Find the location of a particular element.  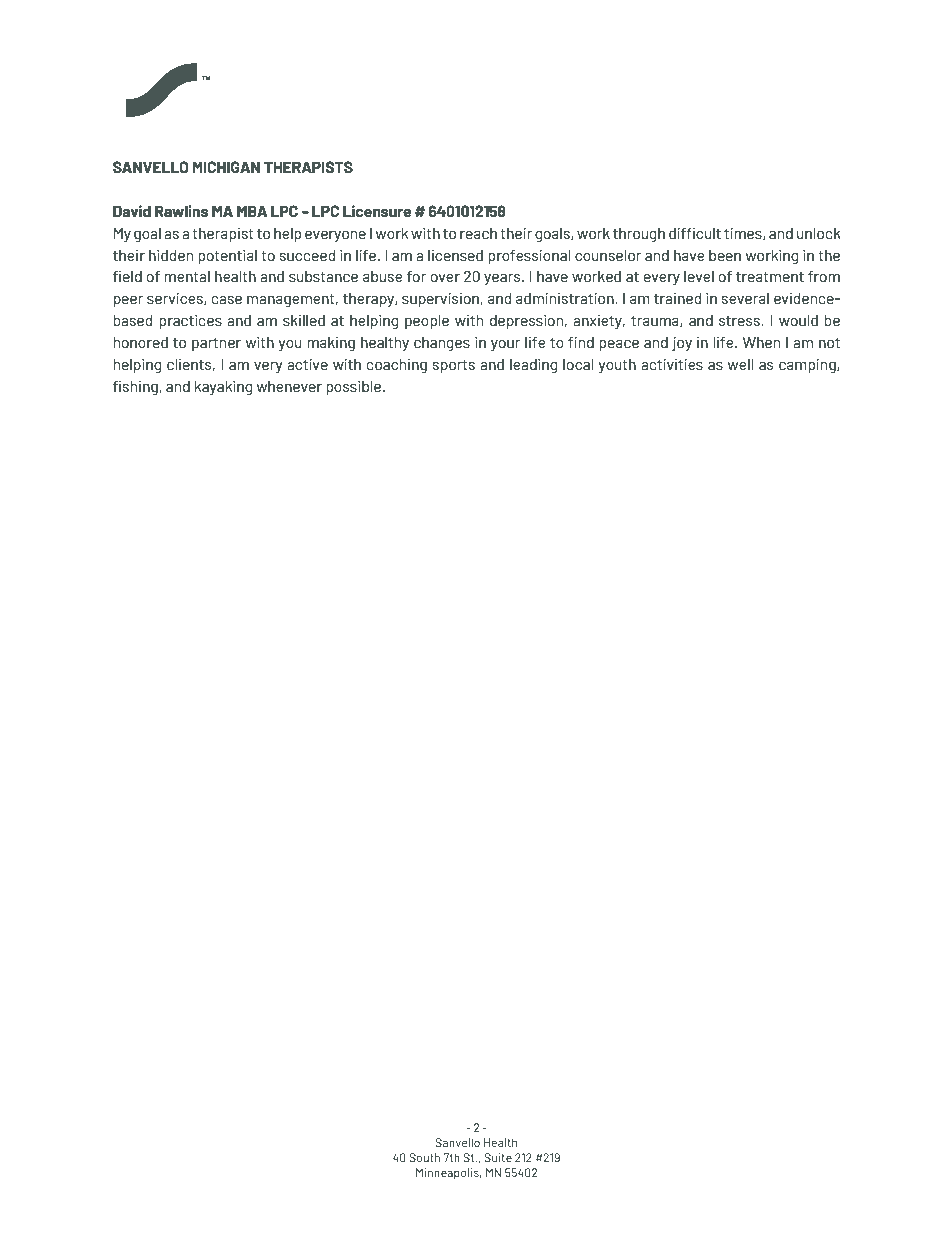

activities is located at coordinates (672, 364).
